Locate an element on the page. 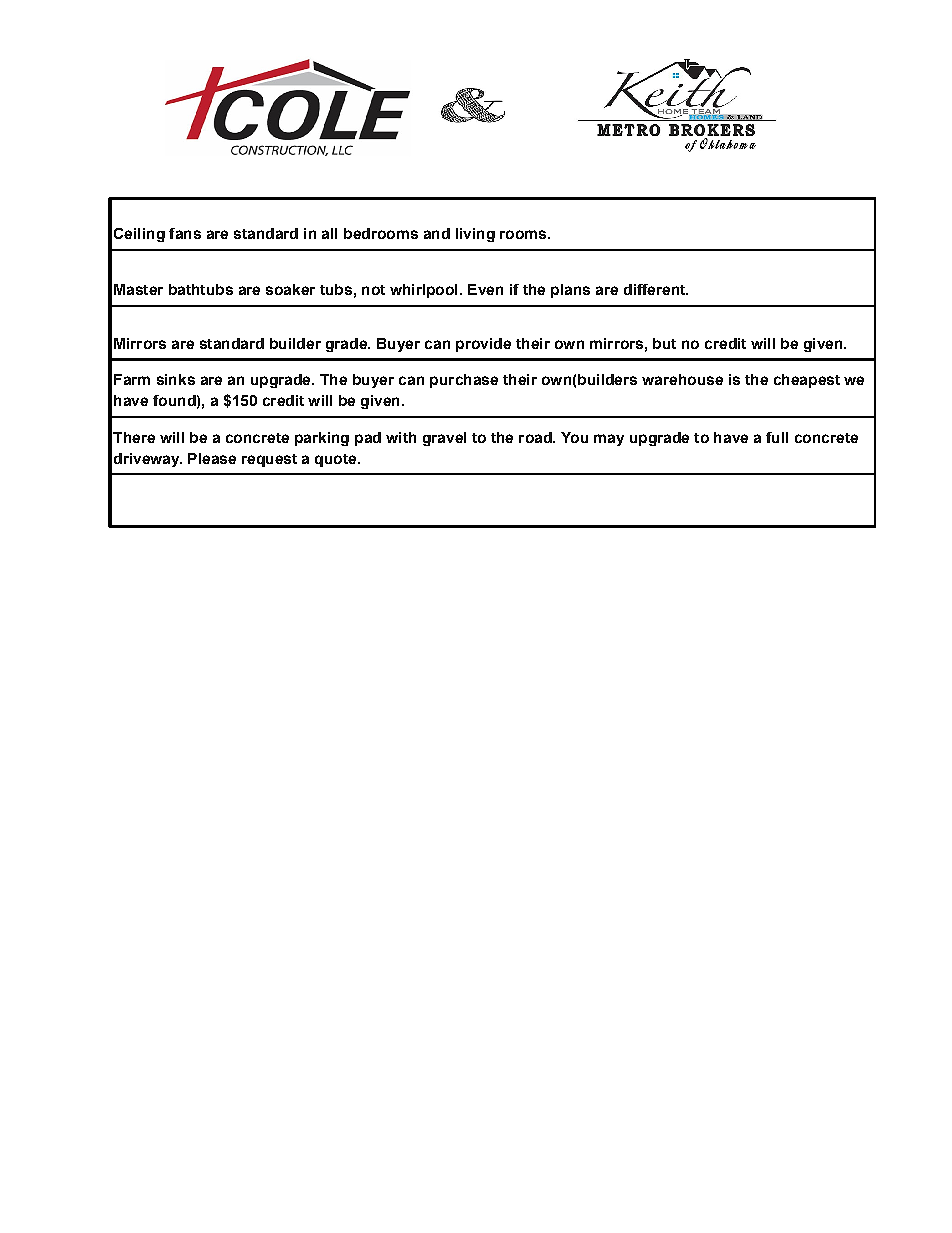  fans is located at coordinates (185, 233).
